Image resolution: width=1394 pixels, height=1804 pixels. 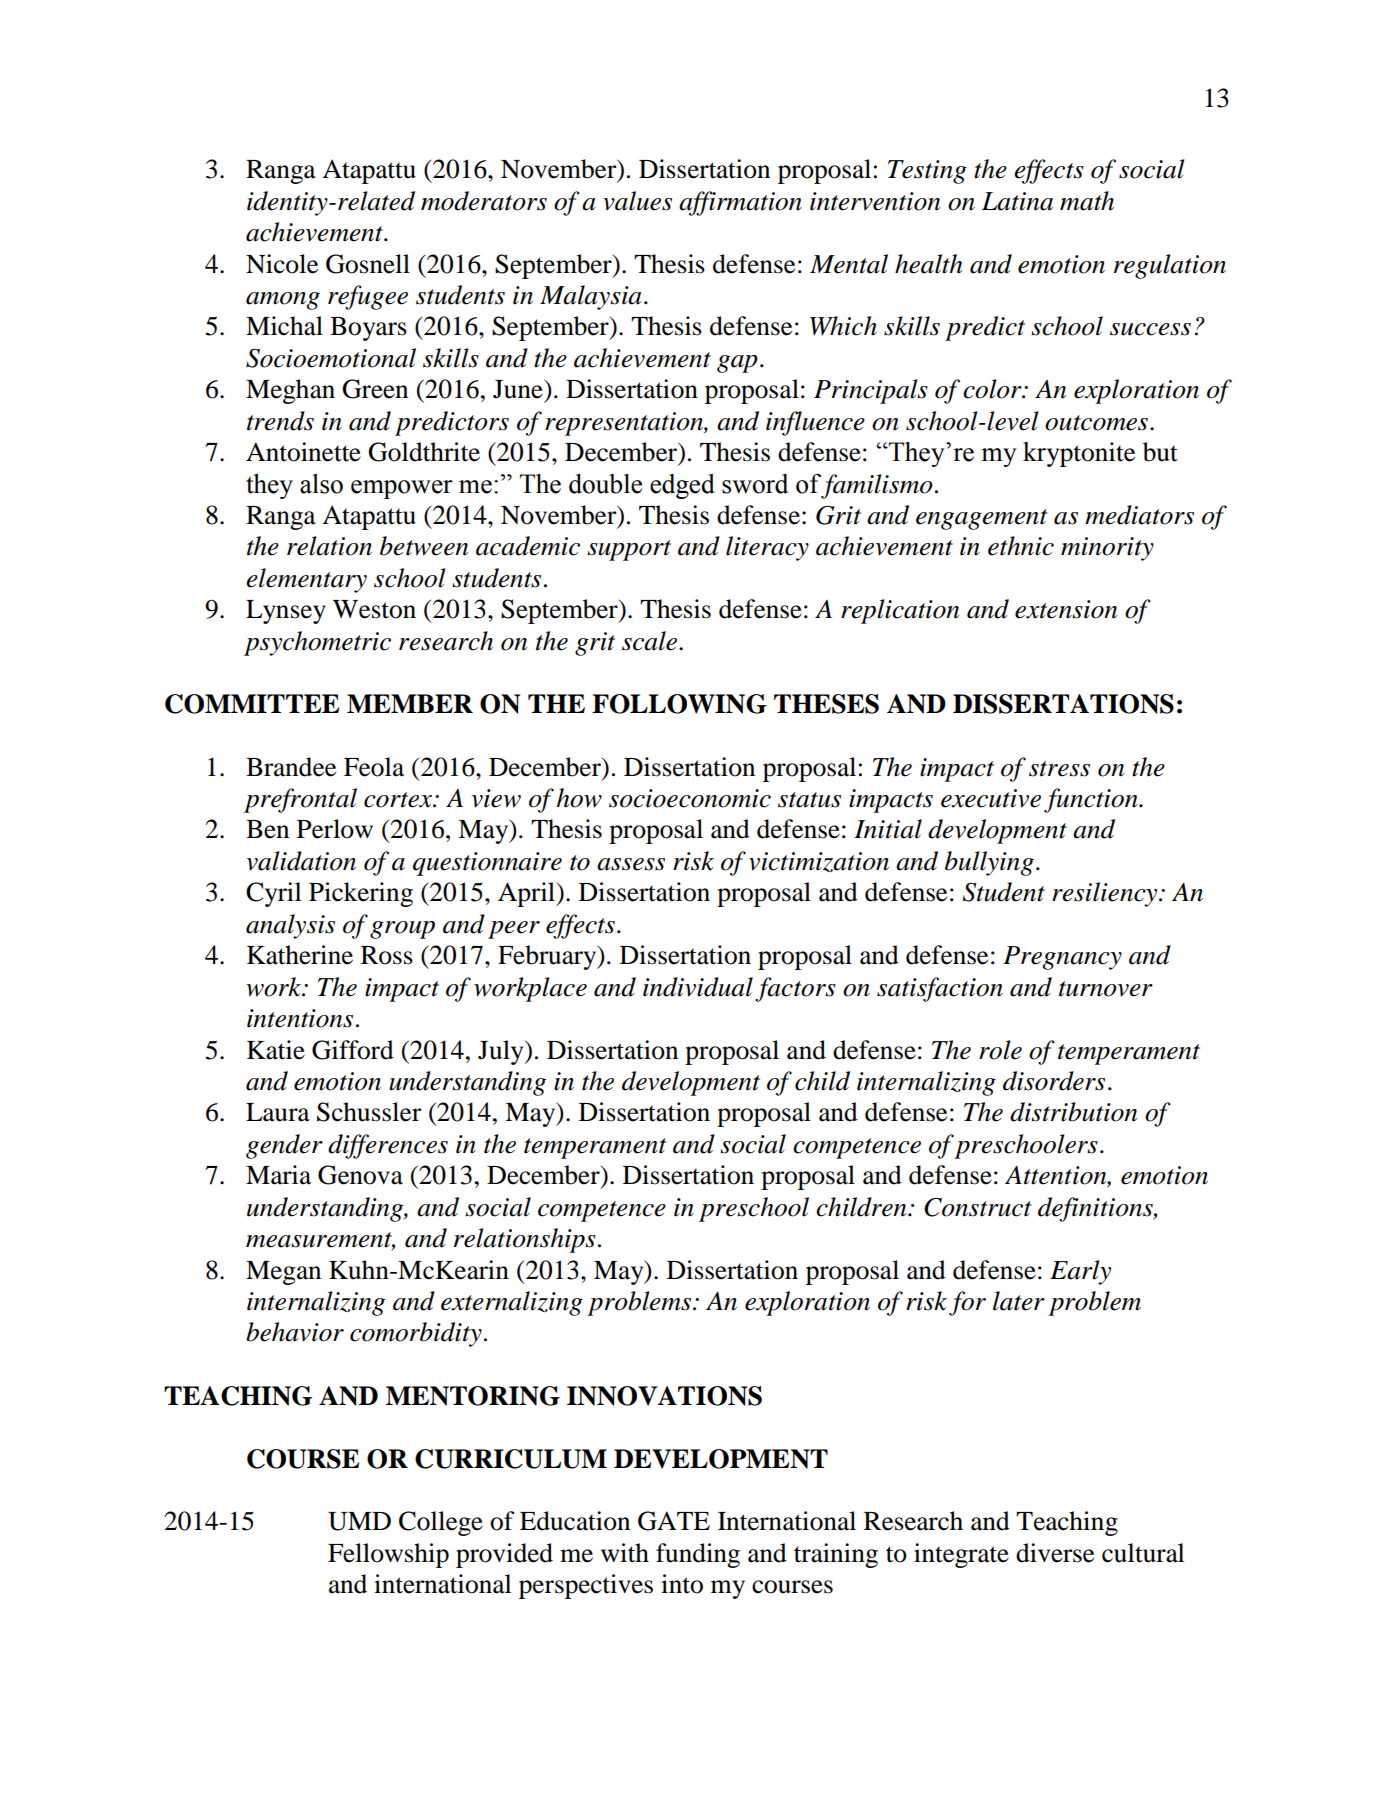 I want to click on resiliency, so click(x=1106, y=894).
